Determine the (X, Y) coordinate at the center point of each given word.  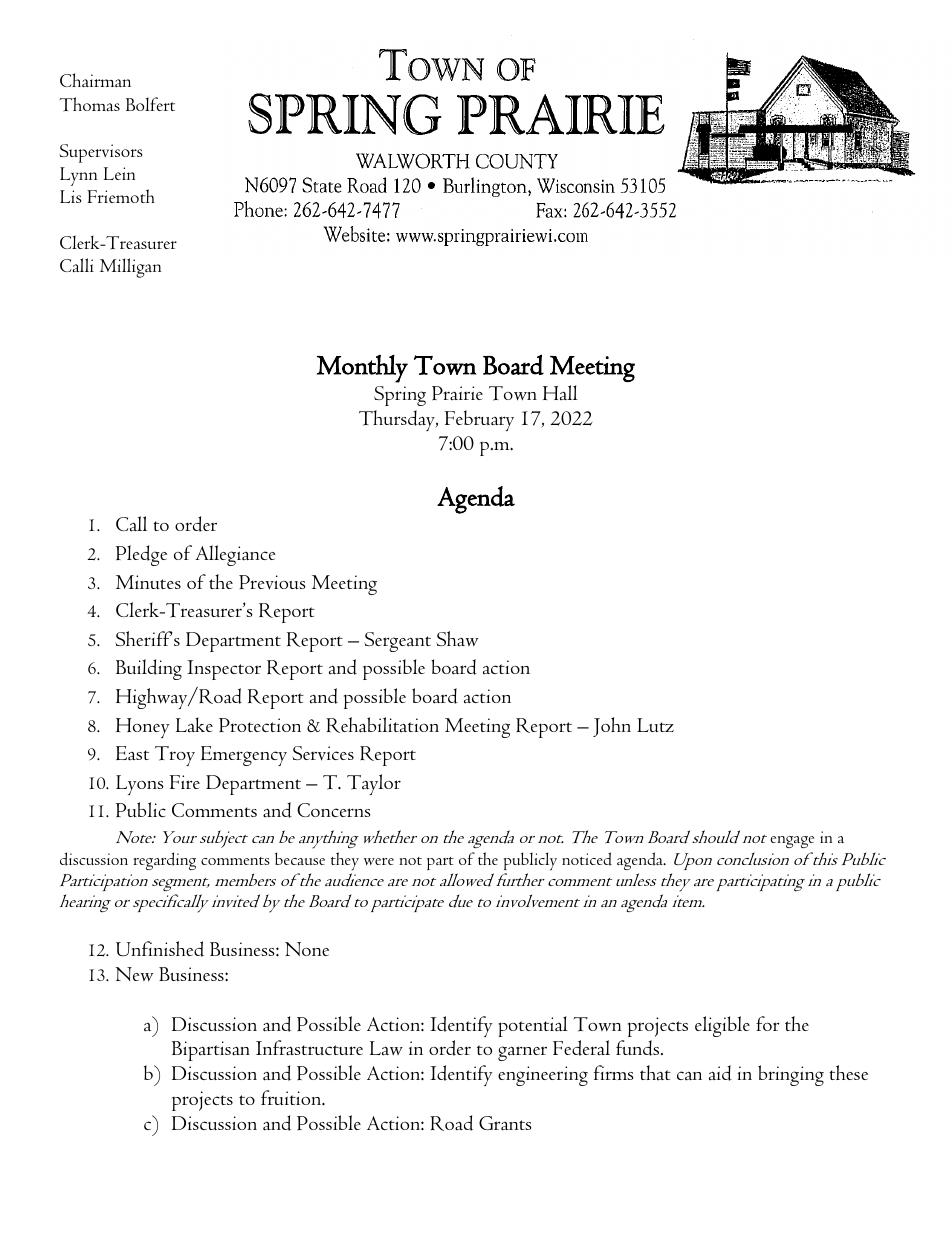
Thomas (89, 104)
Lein (119, 173)
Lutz (655, 725)
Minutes (148, 582)
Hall (560, 393)
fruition (292, 1098)
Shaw (457, 638)
